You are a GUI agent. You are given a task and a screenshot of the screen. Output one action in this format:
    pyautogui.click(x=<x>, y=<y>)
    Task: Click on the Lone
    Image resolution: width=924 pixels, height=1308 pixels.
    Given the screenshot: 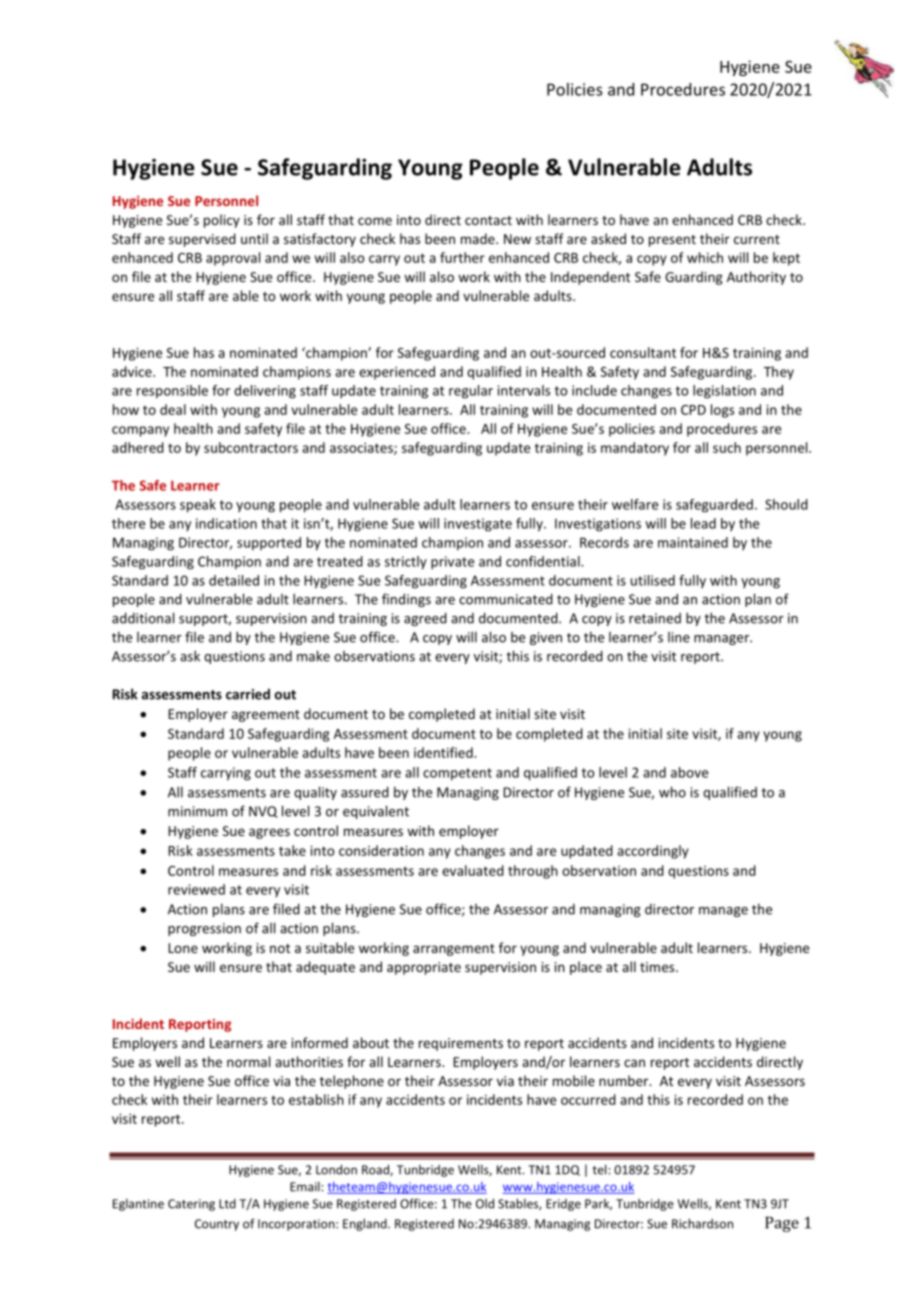 What is the action you would take?
    pyautogui.click(x=183, y=948)
